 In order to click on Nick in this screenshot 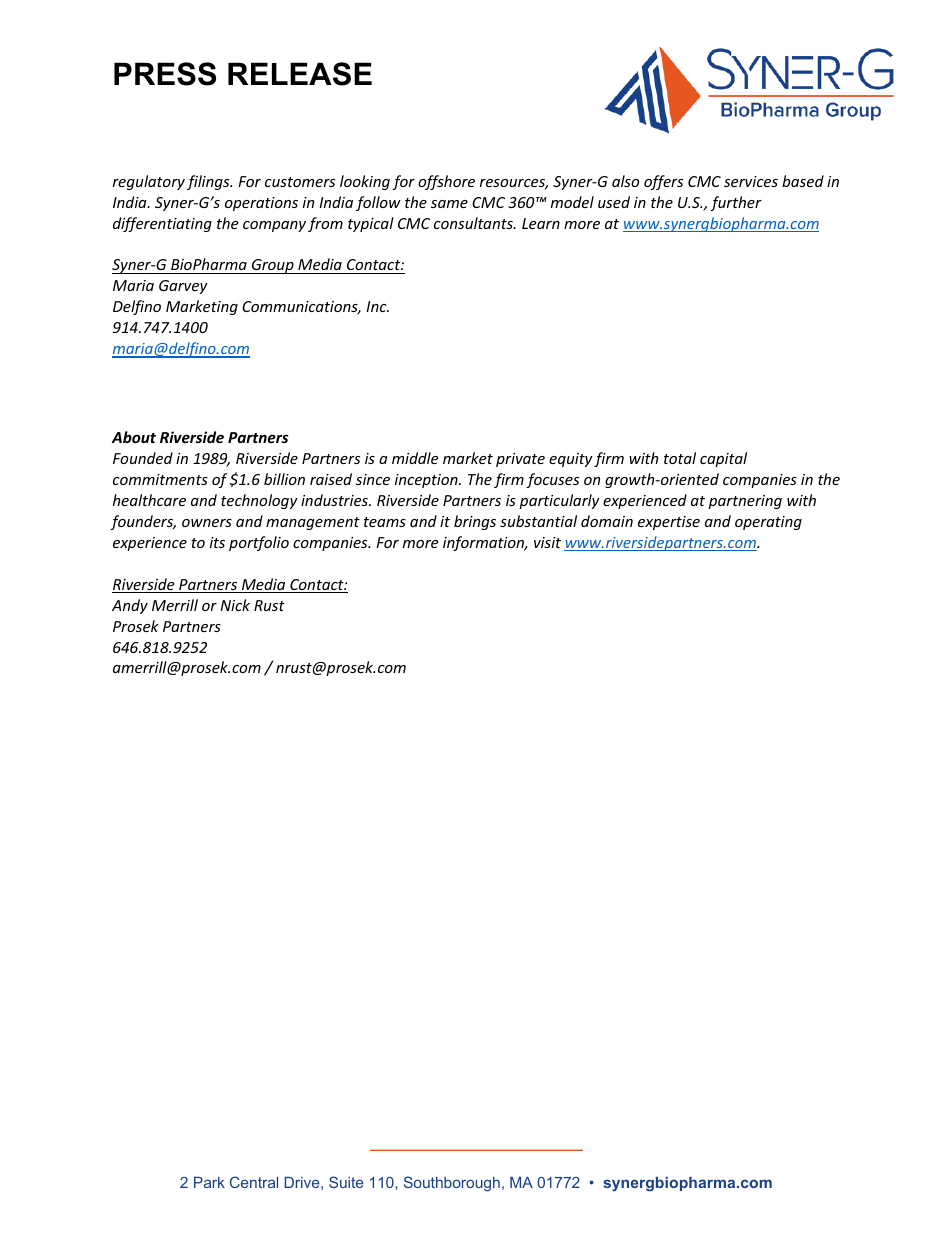, I will do `click(235, 605)`.
